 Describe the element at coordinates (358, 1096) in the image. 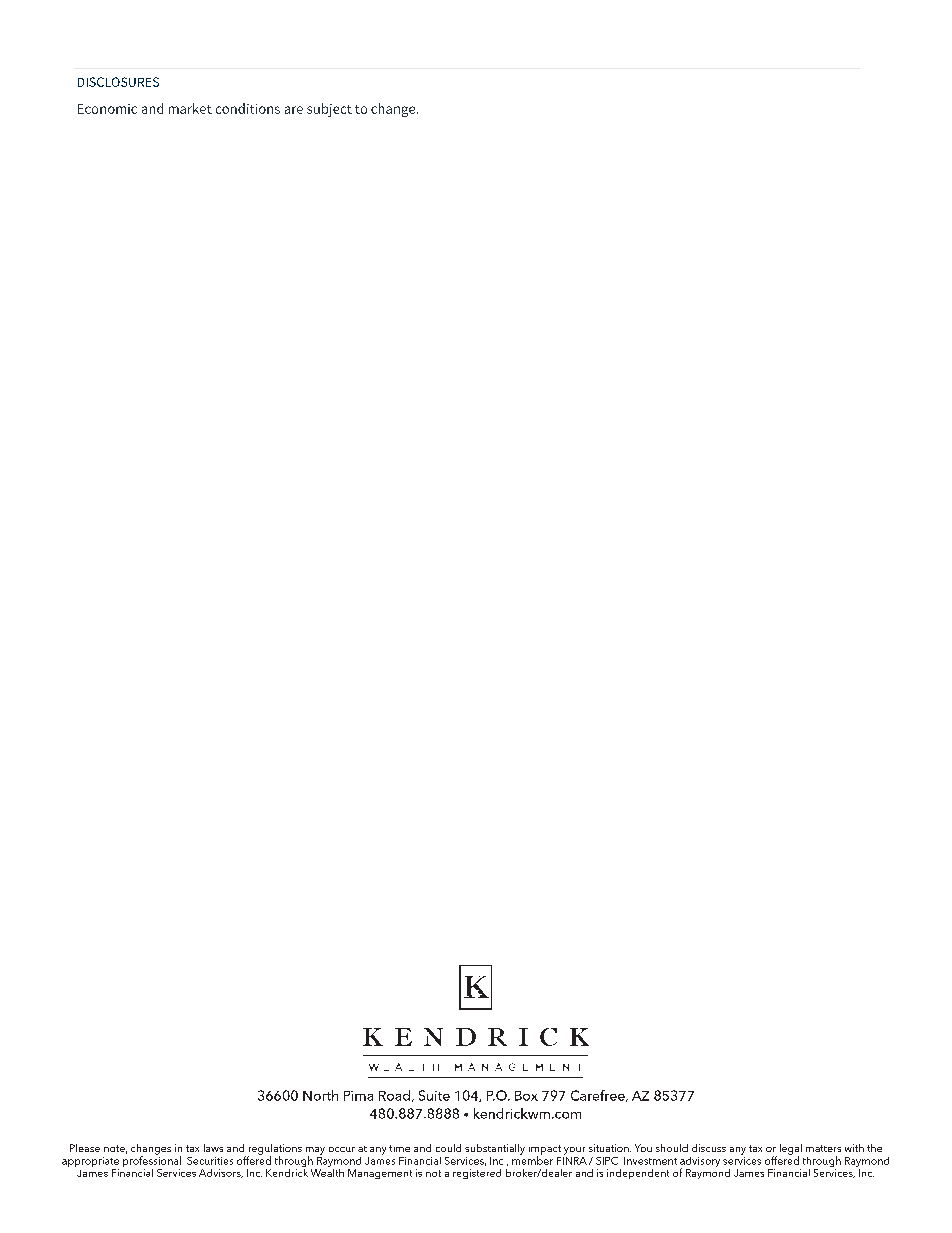

I see `Pima` at that location.
